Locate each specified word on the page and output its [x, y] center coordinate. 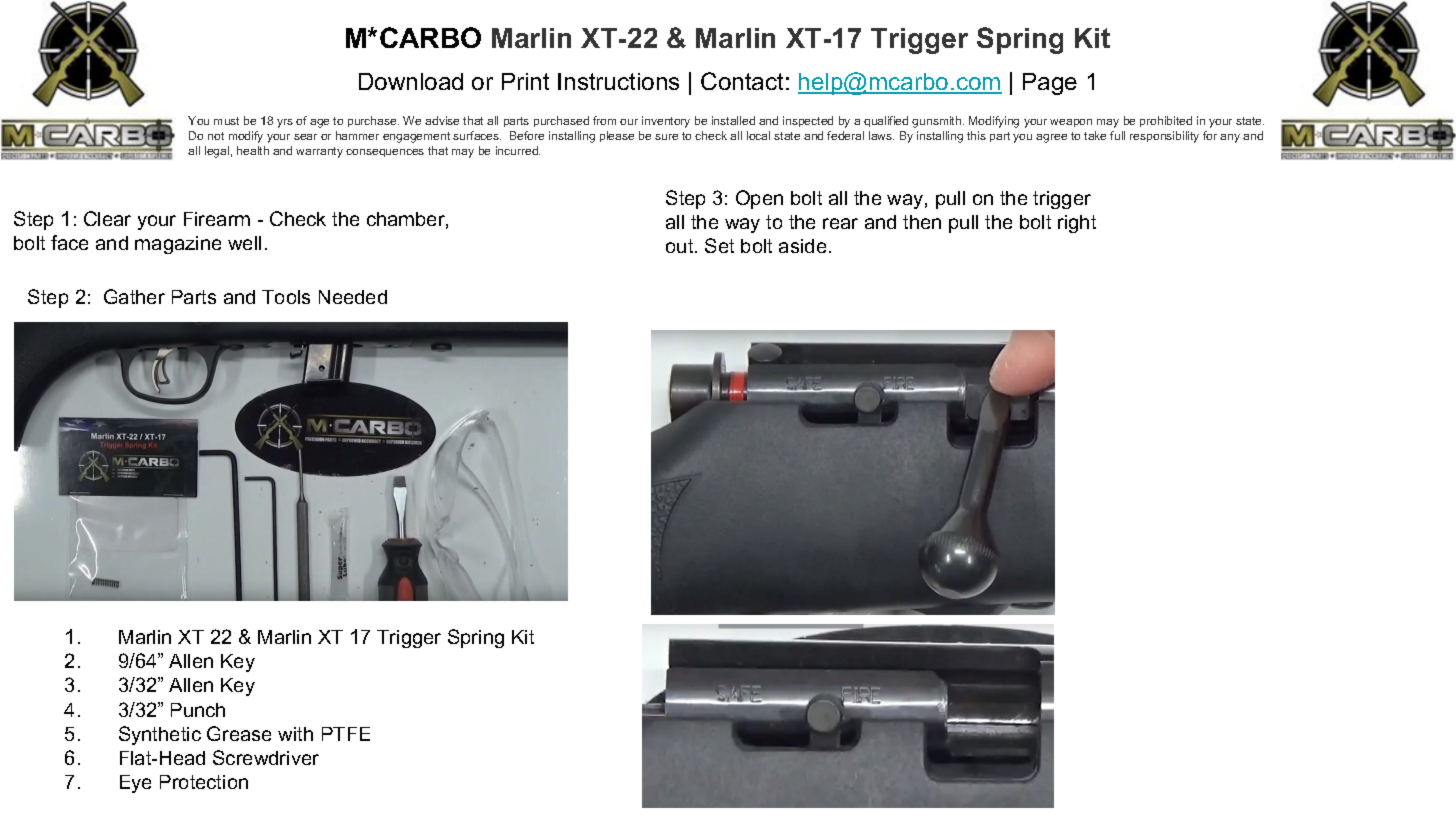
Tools [286, 297]
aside [802, 246]
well [244, 243]
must [226, 121]
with [295, 734]
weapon [1071, 123]
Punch [198, 710]
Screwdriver [266, 757]
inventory [666, 122]
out [681, 246]
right [1077, 224]
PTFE [346, 734]
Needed [353, 297]
